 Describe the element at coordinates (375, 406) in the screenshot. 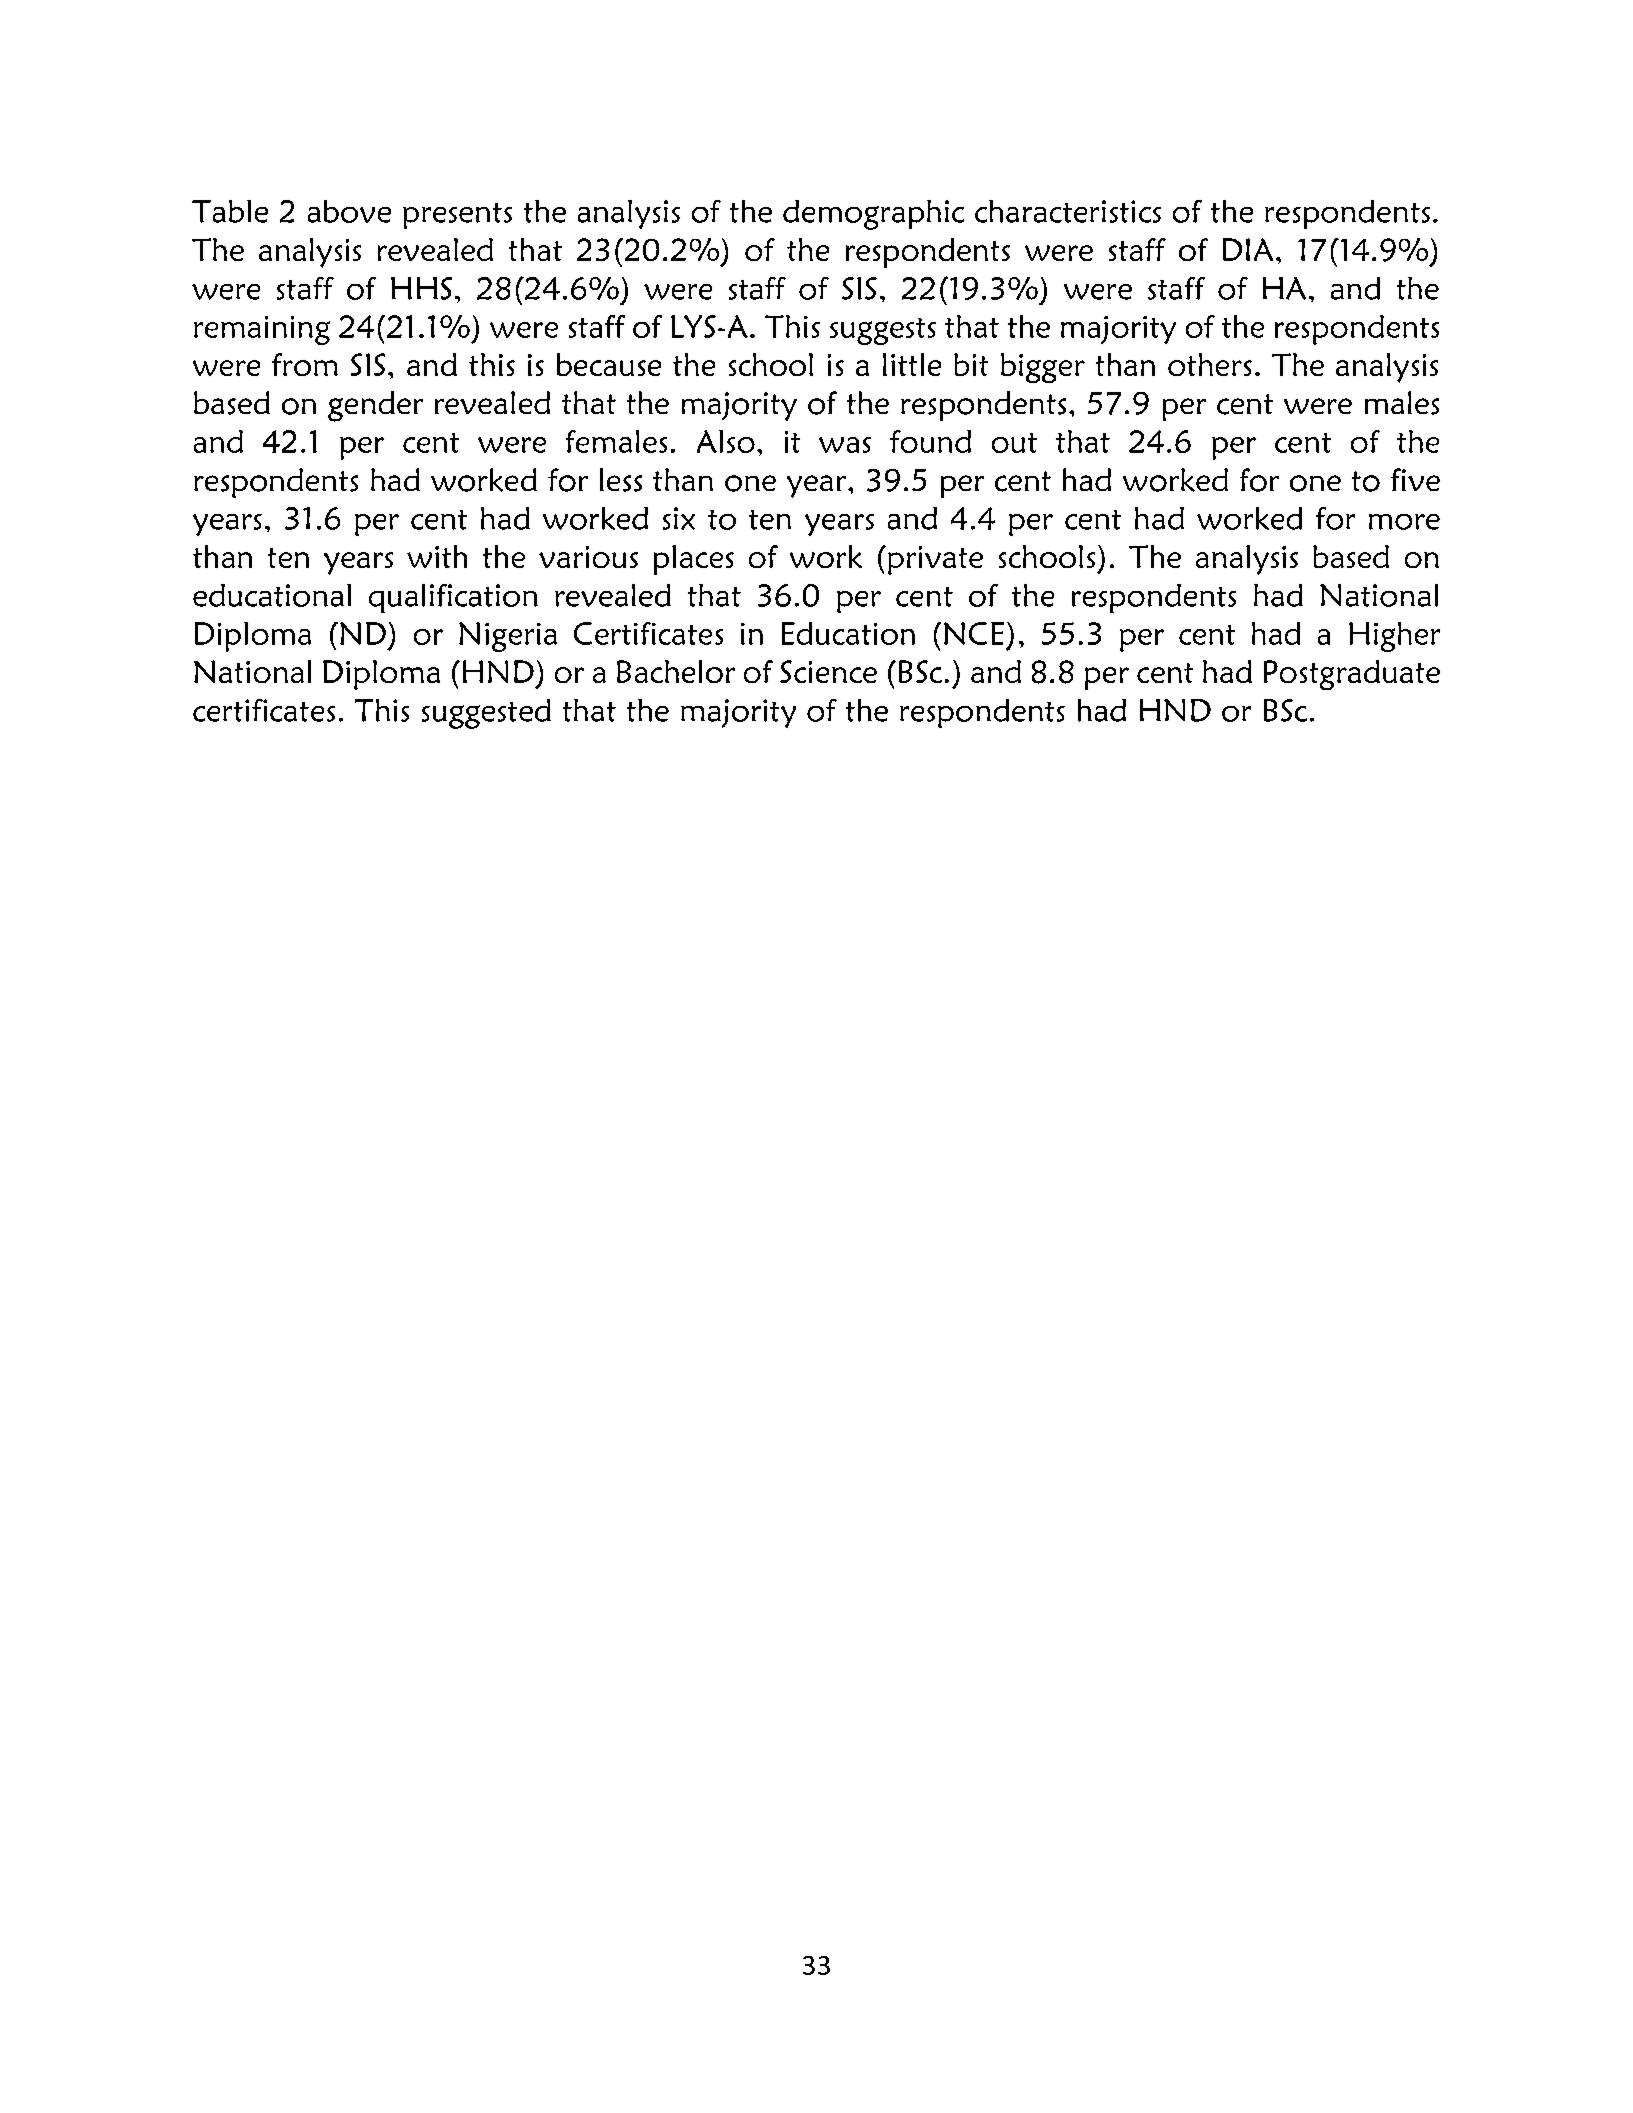

I see `gender` at that location.
